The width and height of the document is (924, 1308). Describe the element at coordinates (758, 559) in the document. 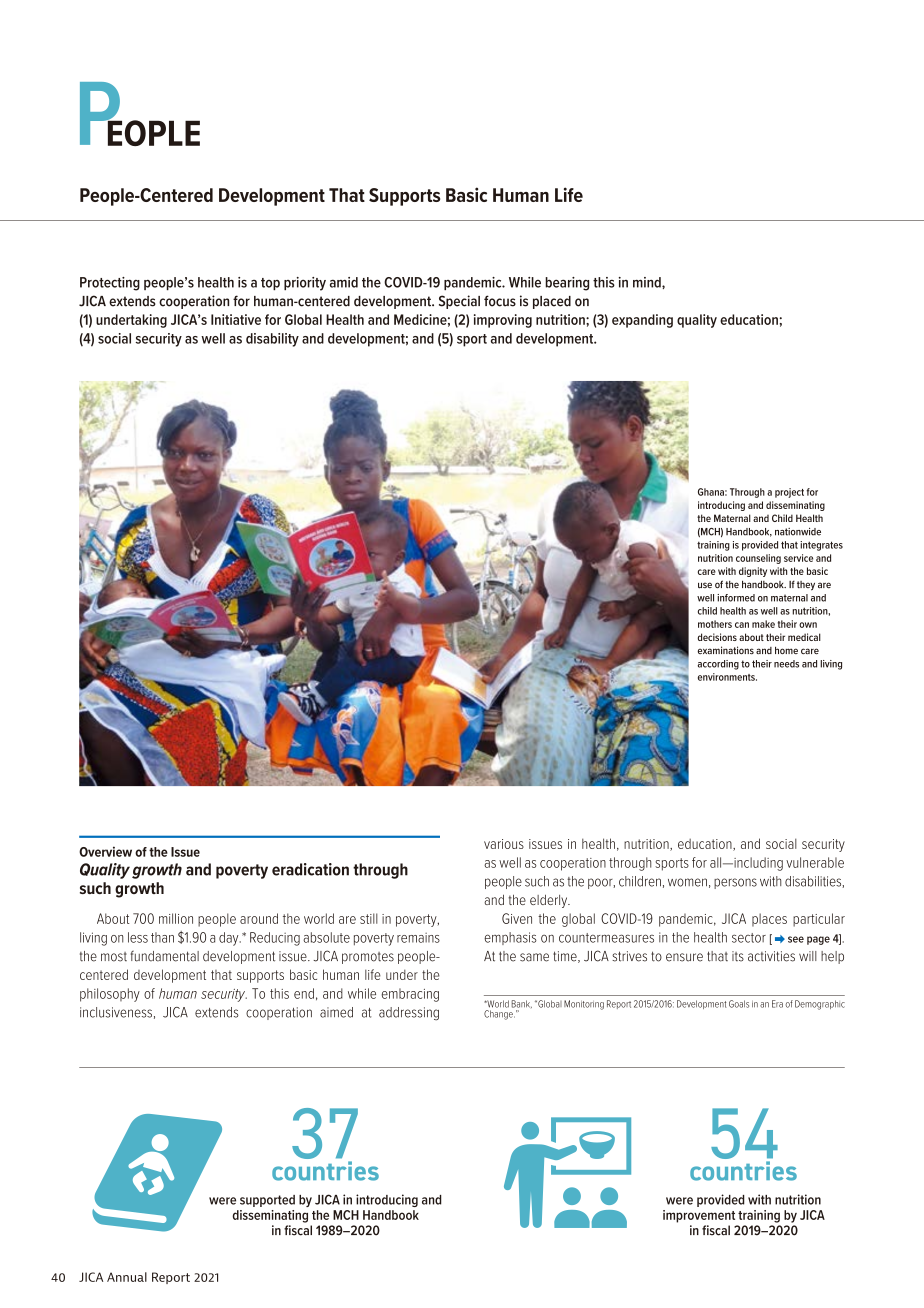

I see `counseling` at that location.
